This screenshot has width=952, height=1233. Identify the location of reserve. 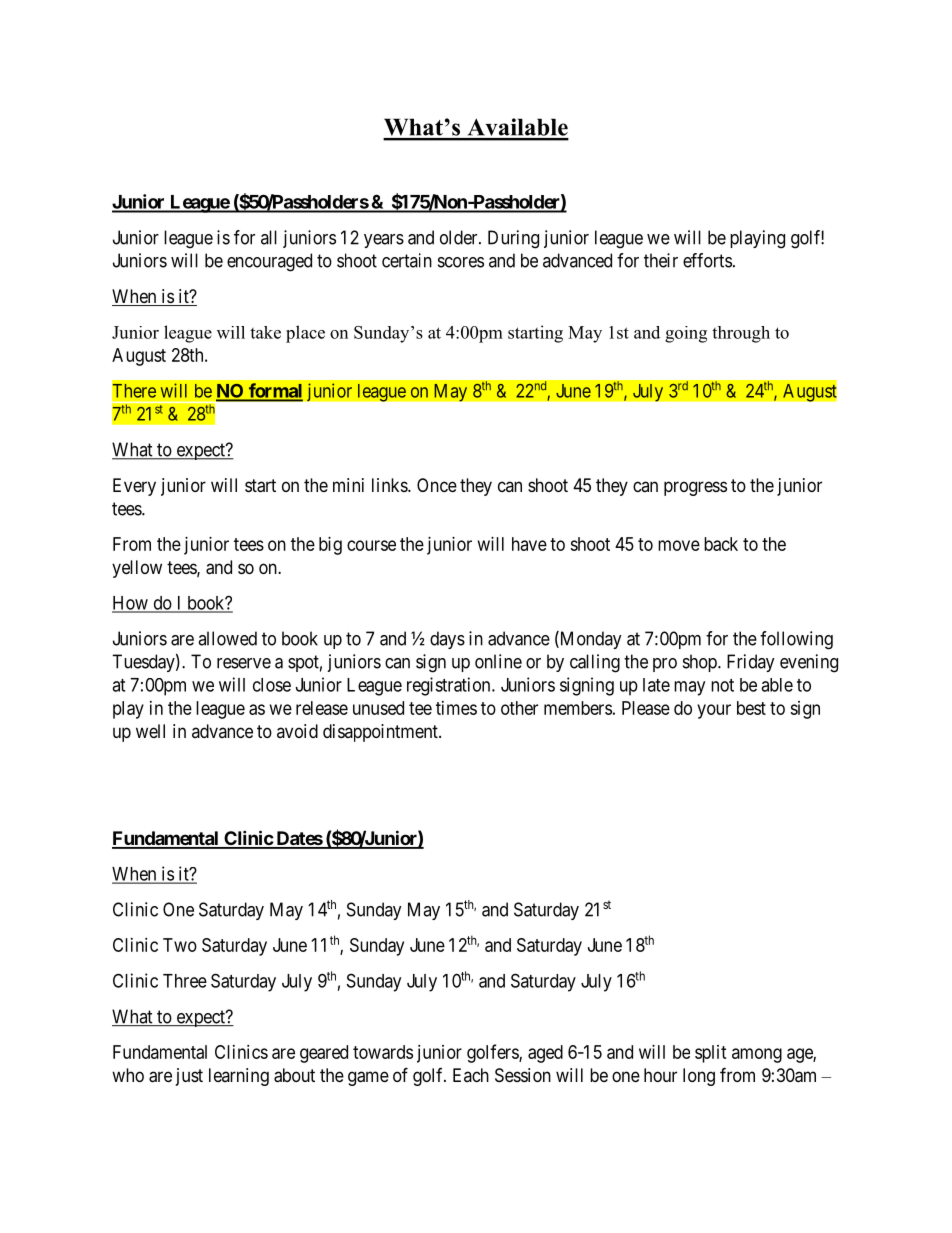
(244, 663).
